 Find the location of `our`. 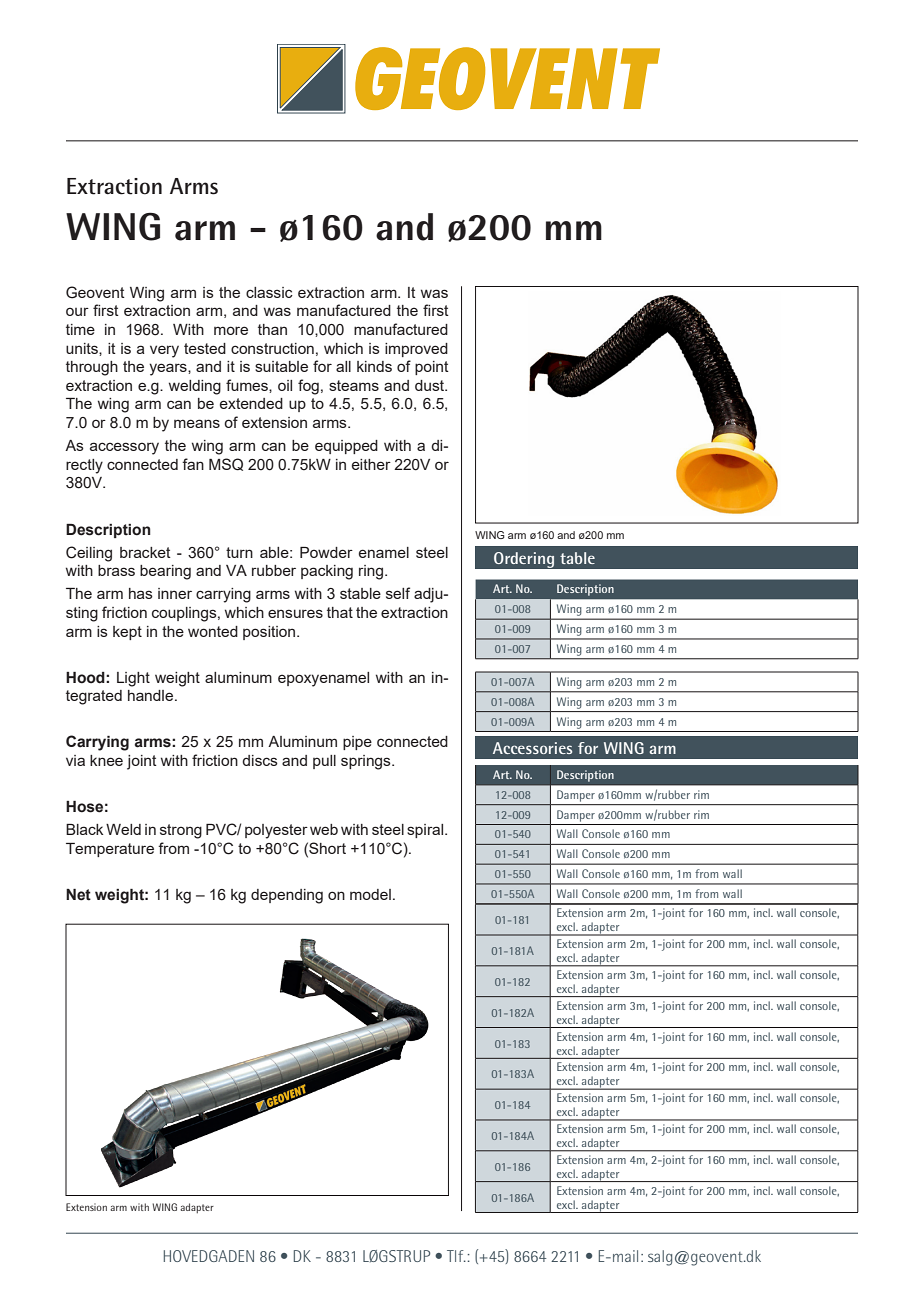

our is located at coordinates (77, 311).
